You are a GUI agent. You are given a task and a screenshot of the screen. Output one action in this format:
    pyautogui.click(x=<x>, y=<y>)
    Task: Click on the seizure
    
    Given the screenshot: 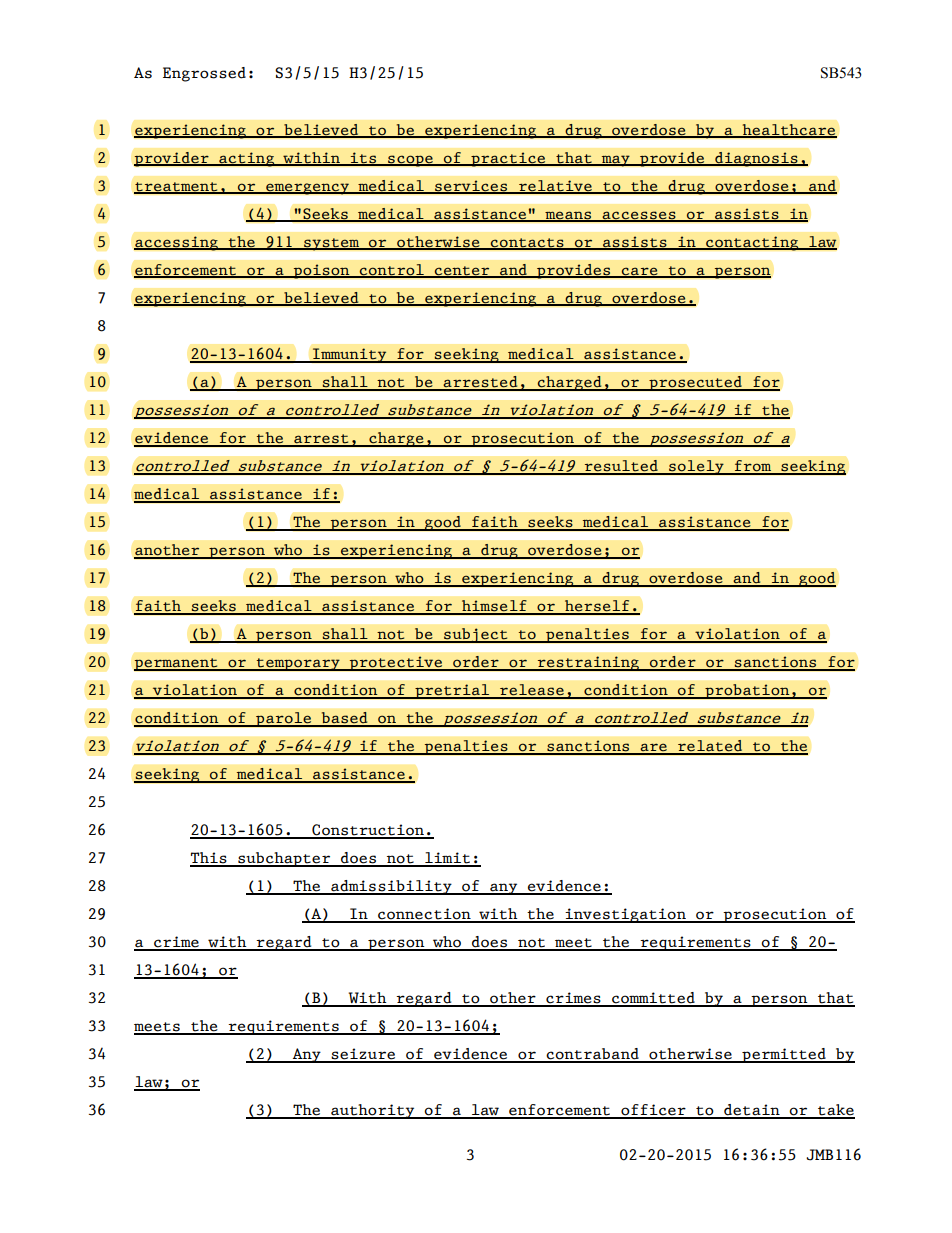 What is the action you would take?
    pyautogui.click(x=364, y=1055)
